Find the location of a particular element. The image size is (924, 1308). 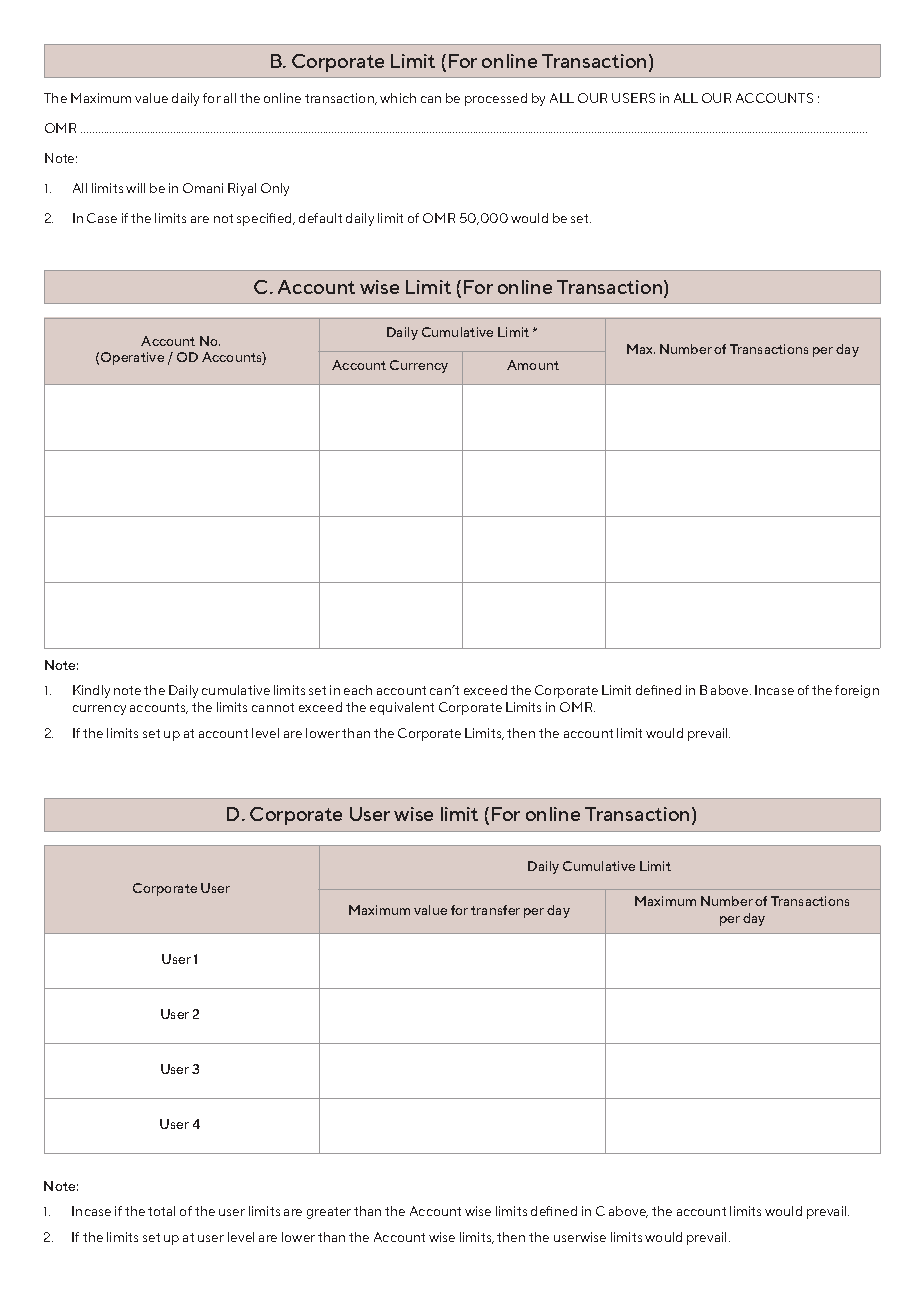

Omani is located at coordinates (203, 188).
